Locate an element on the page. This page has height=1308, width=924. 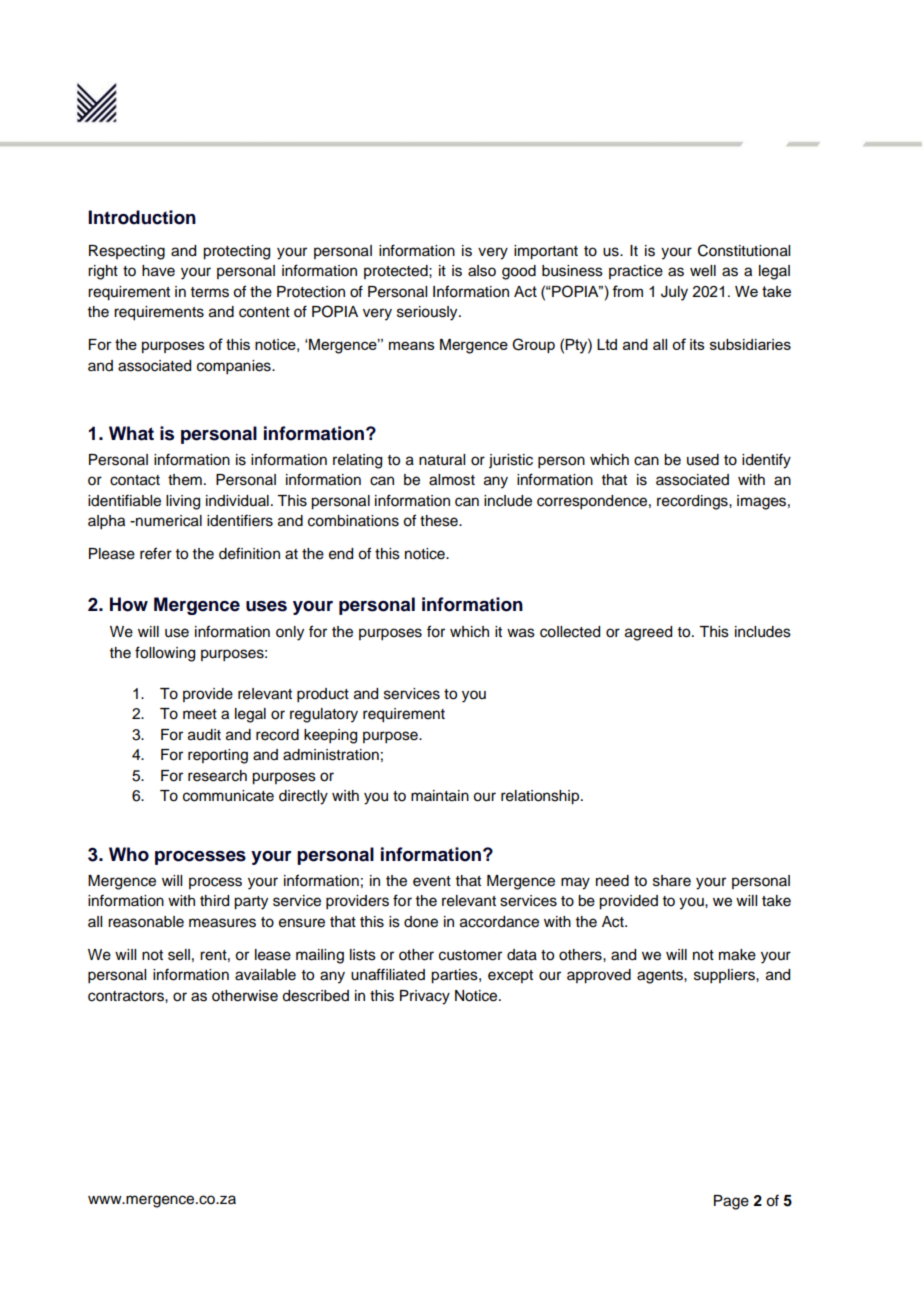
almost is located at coordinates (452, 480).
